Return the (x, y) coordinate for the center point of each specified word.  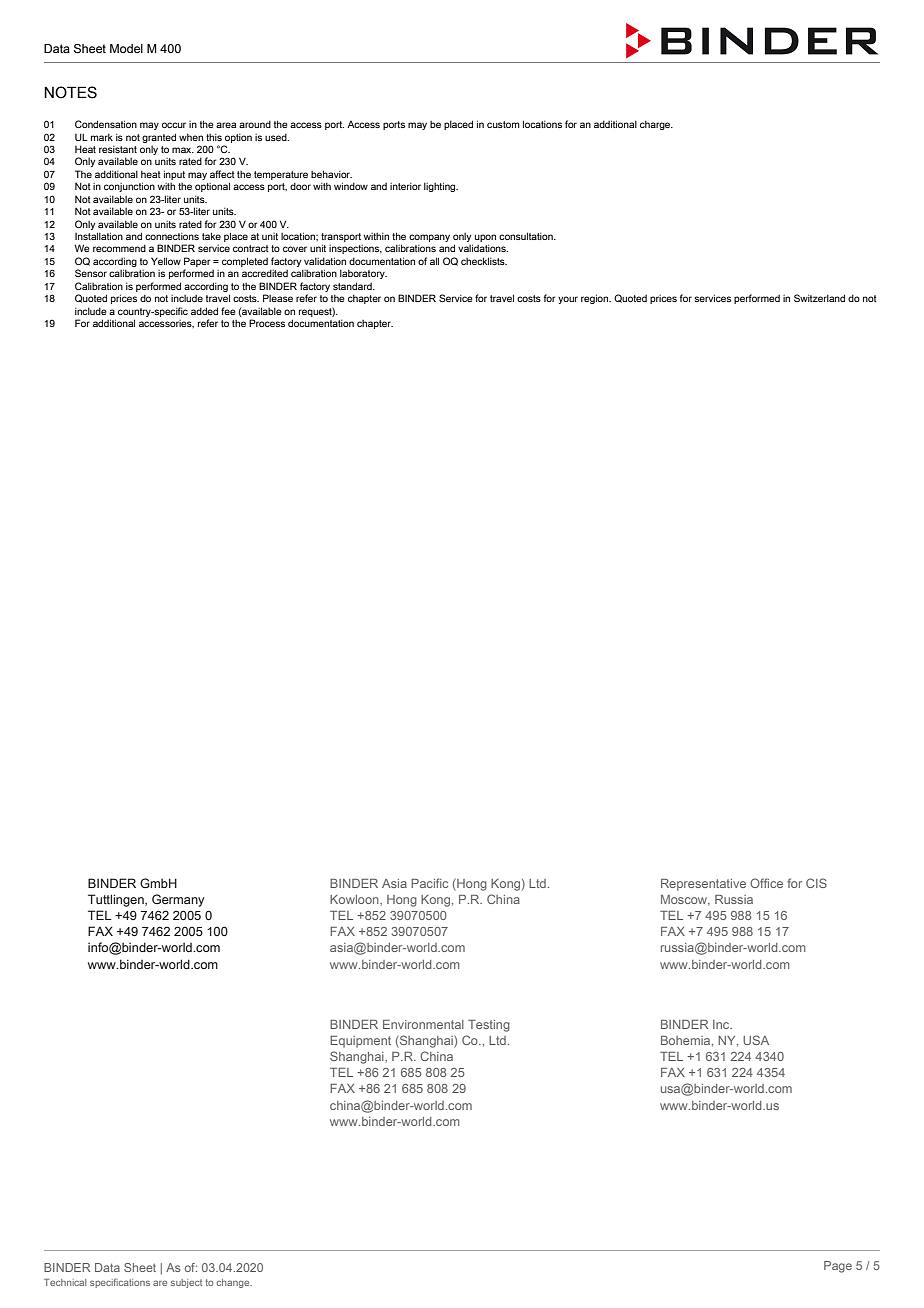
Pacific (429, 883)
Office (766, 883)
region (596, 299)
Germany (178, 900)
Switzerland (819, 298)
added (204, 311)
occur (174, 125)
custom (503, 124)
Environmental (423, 1024)
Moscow (685, 900)
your (568, 300)
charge (656, 125)
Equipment (360, 1042)
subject (186, 1283)
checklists (484, 261)
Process (267, 323)
